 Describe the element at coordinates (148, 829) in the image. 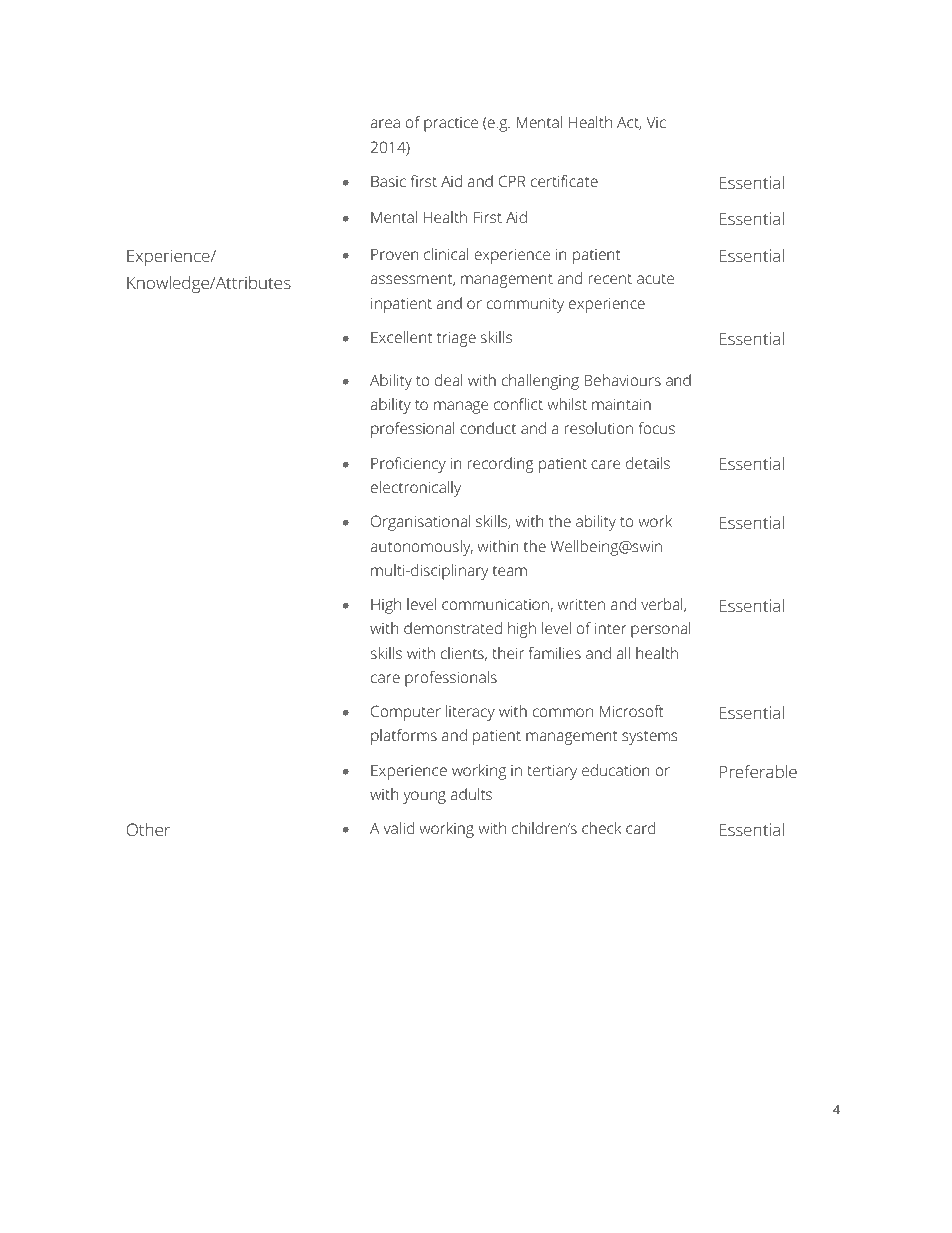

I see `Other` at that location.
